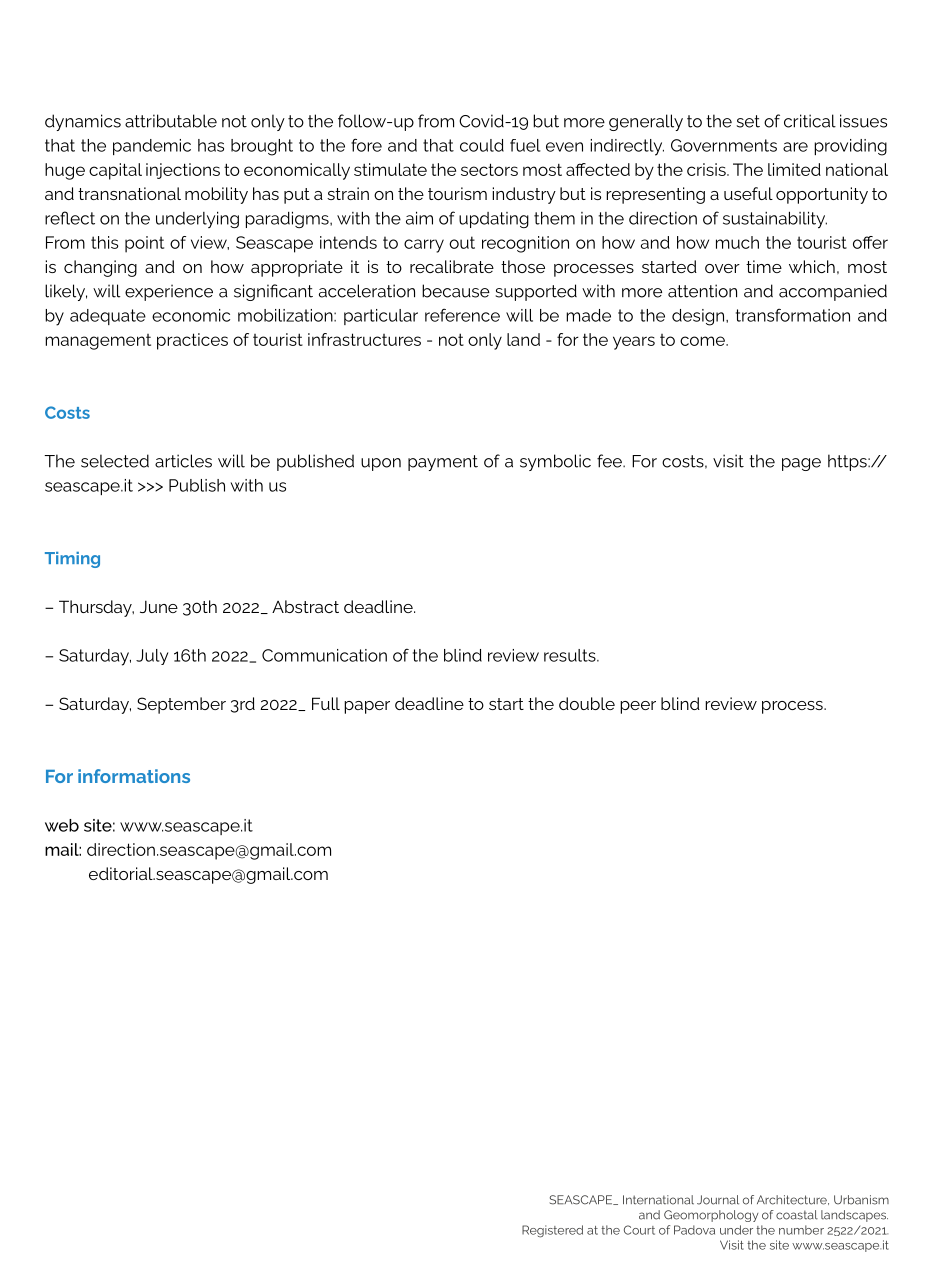 The width and height of the image is (932, 1288). What do you see at coordinates (482, 145) in the image?
I see `could` at bounding box center [482, 145].
